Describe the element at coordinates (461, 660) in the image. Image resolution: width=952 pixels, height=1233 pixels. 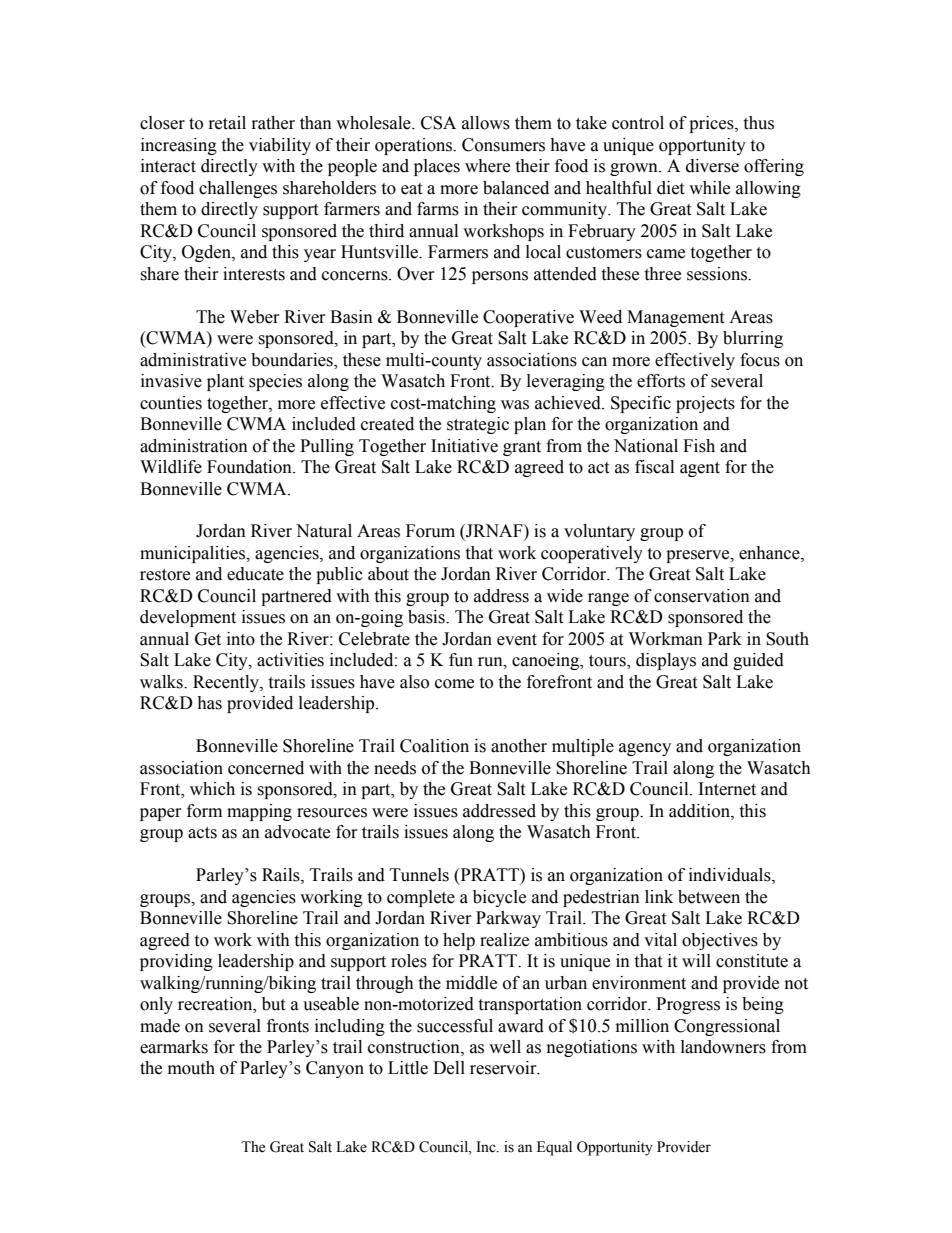
I see `fun` at that location.
